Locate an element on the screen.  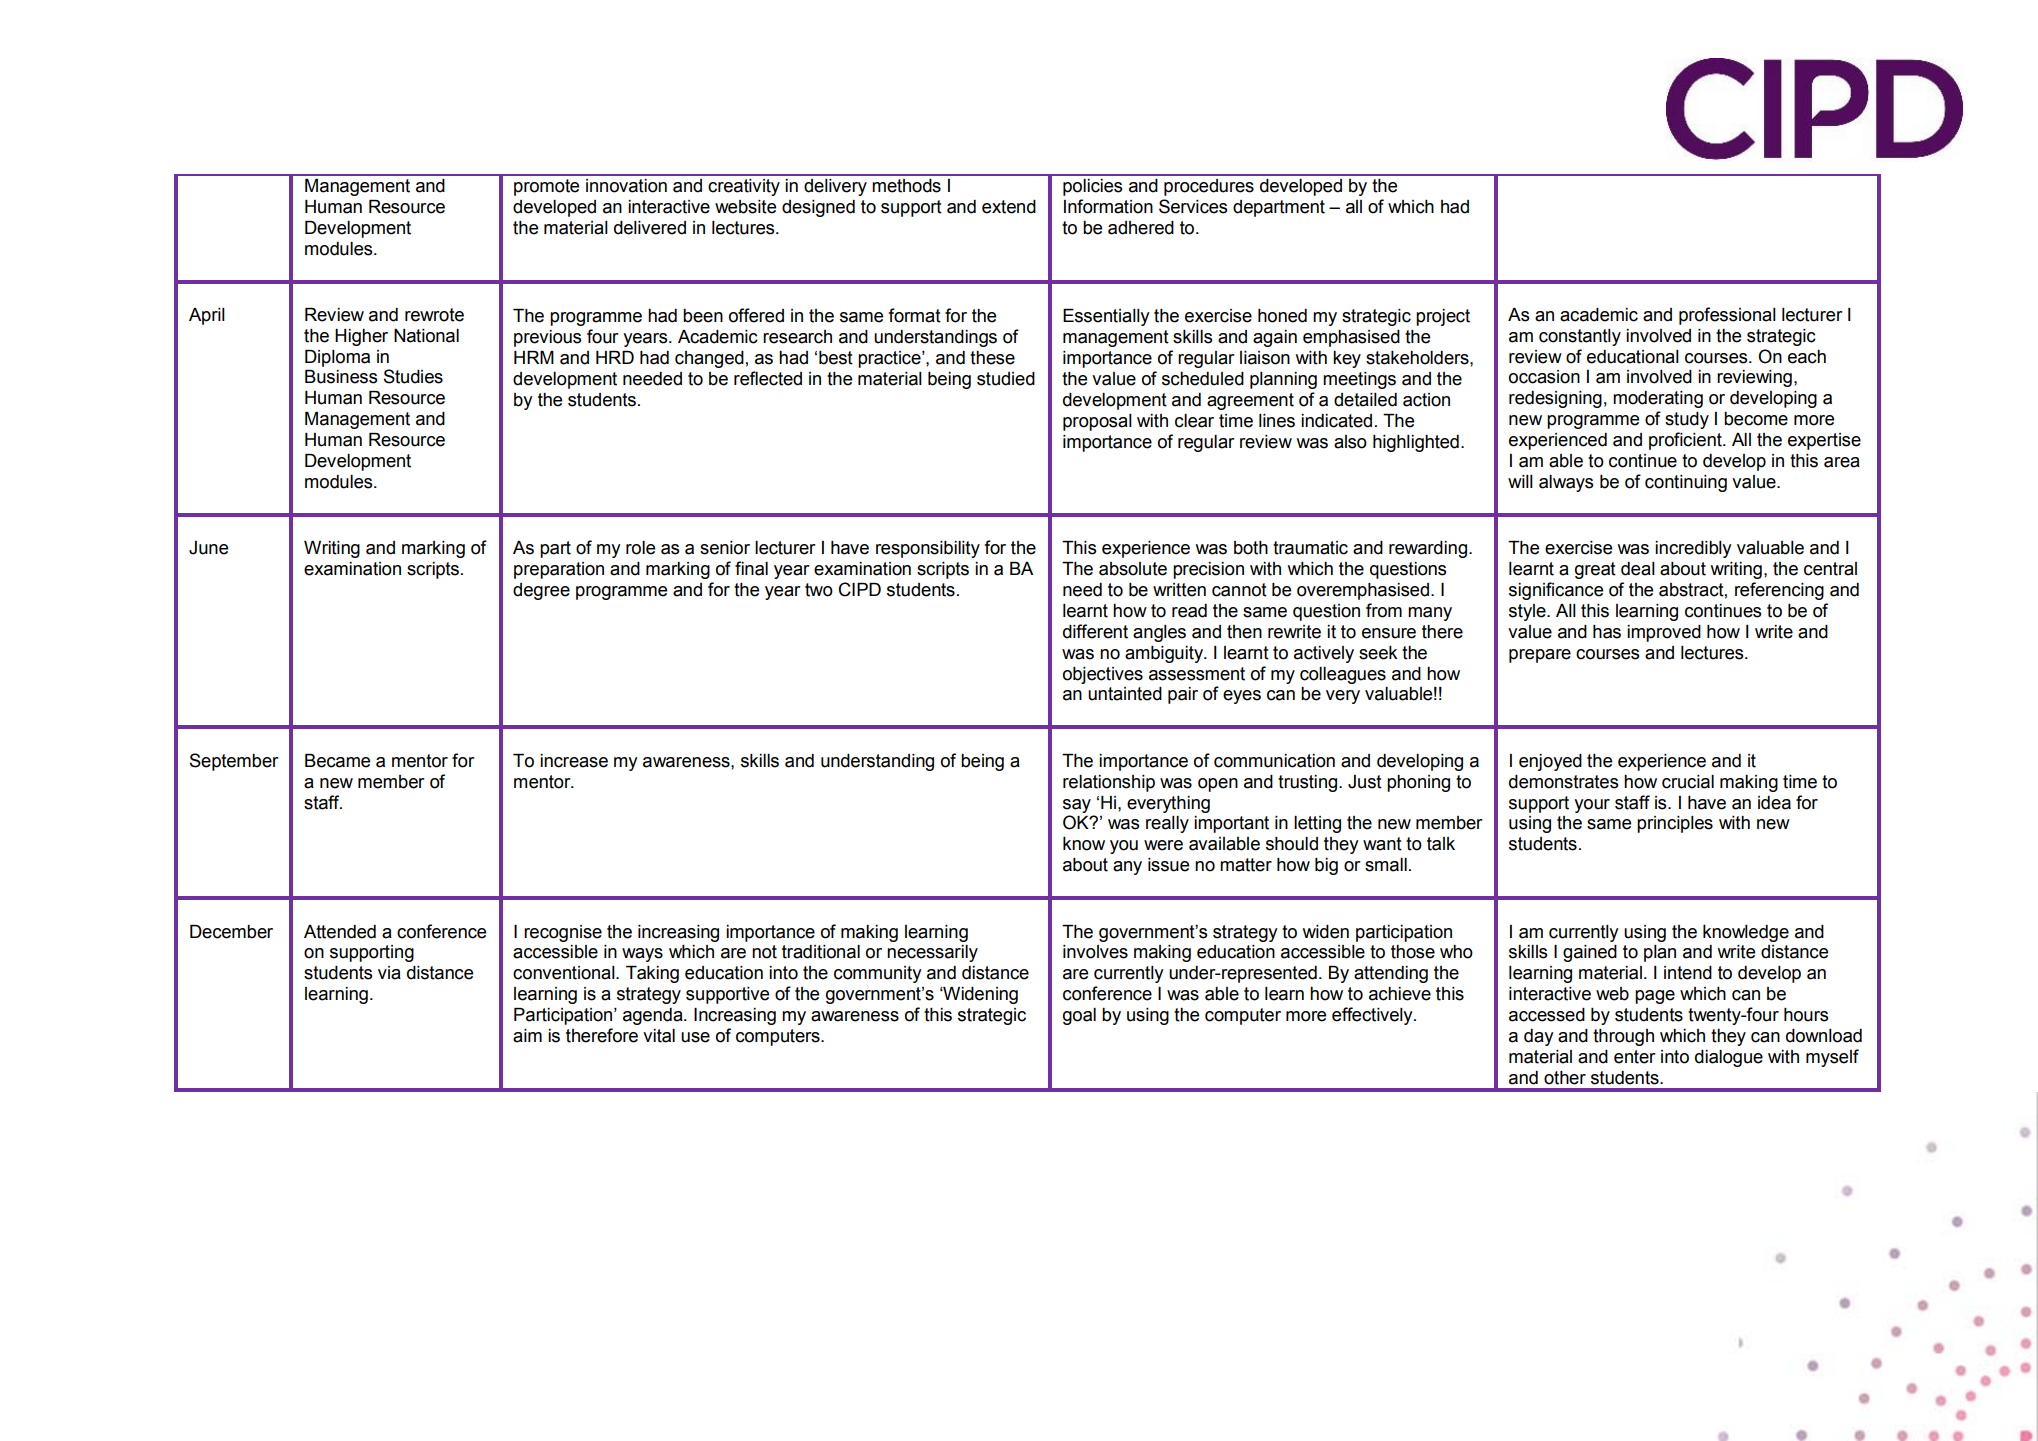
June is located at coordinates (208, 548).
